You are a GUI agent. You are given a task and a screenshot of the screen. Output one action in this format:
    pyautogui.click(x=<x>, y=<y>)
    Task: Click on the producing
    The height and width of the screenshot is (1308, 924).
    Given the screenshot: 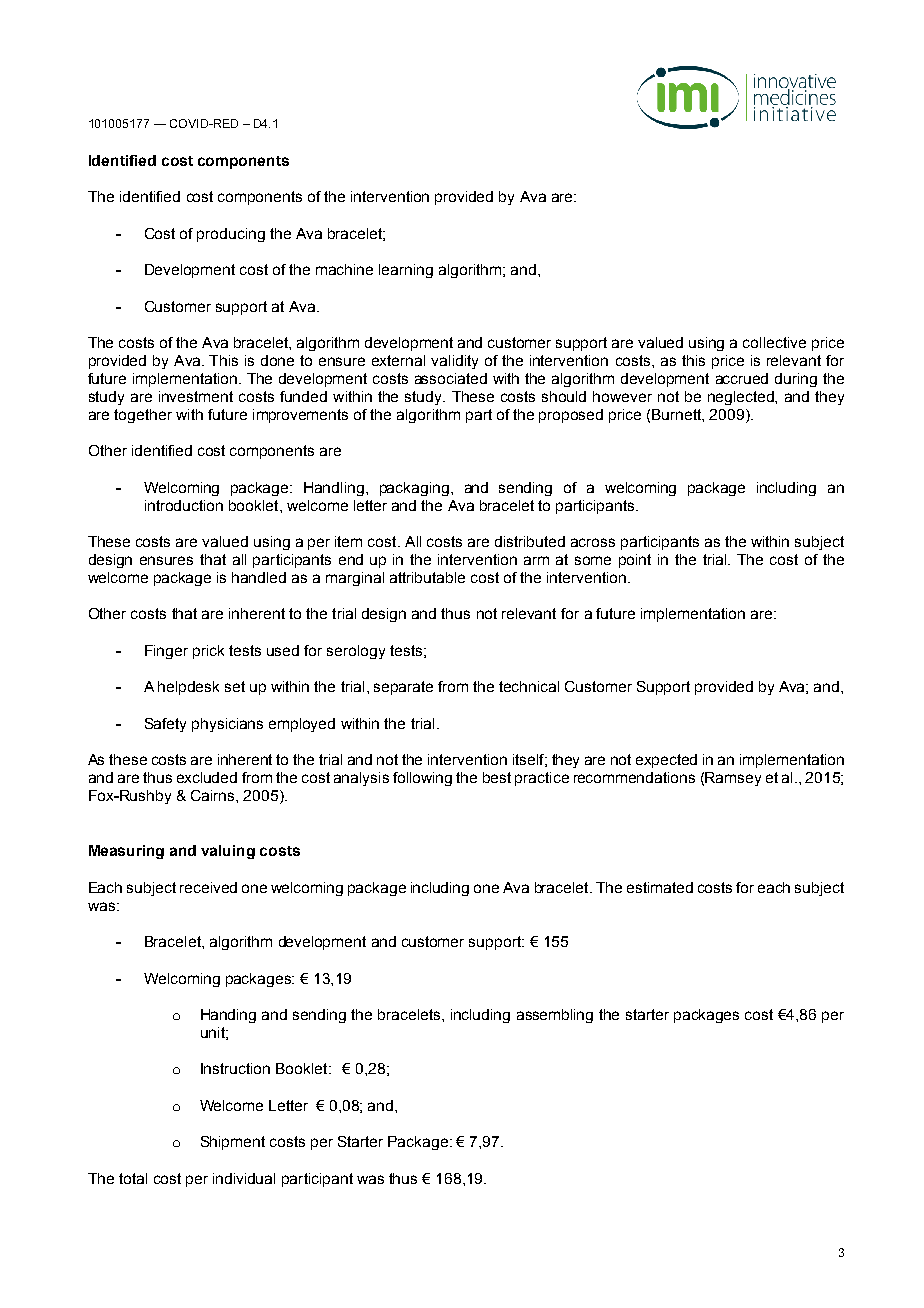 What is the action you would take?
    pyautogui.click(x=231, y=235)
